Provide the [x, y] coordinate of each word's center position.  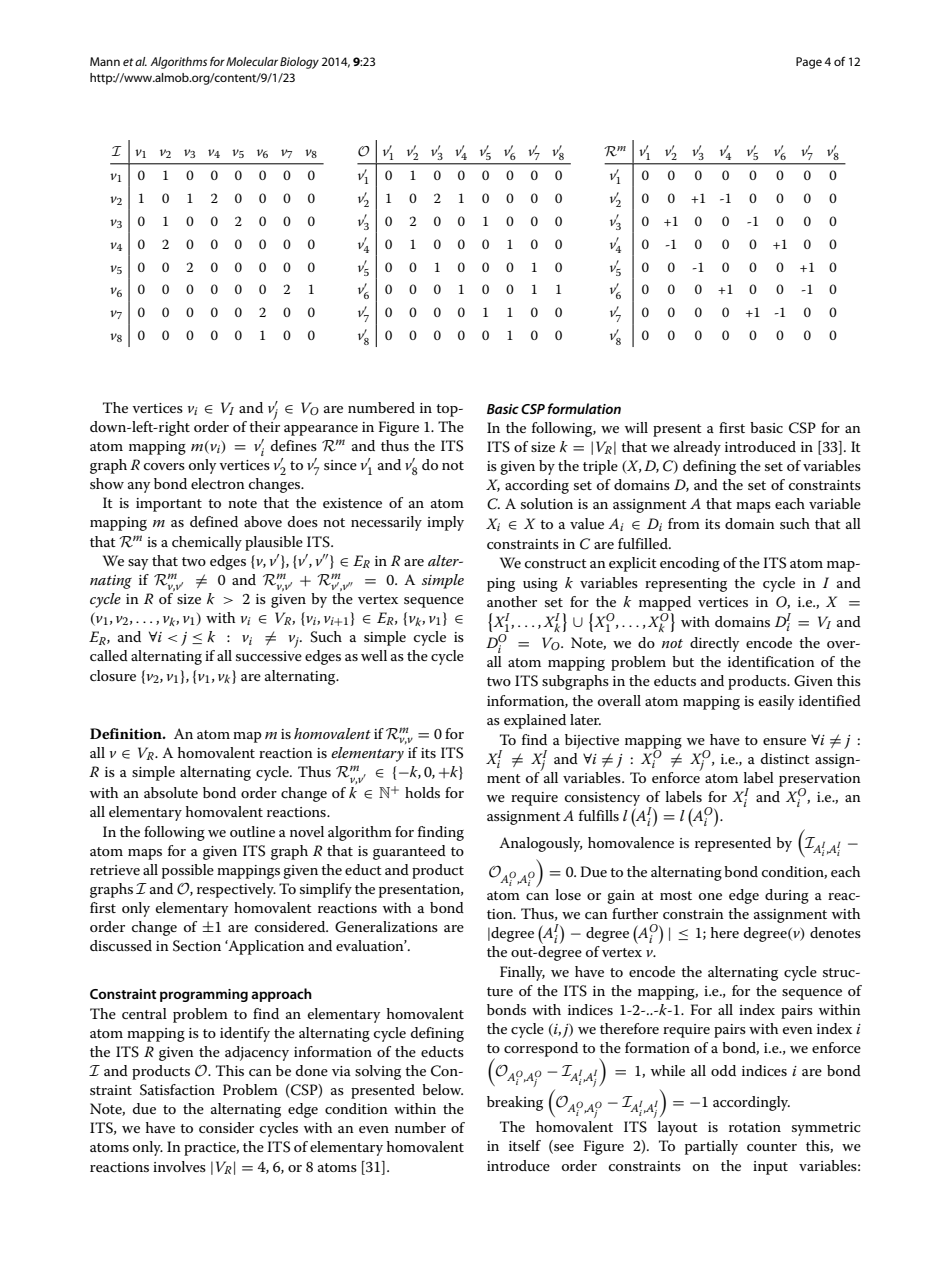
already [697, 448]
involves [179, 1166]
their [264, 425]
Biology [299, 63]
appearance [321, 430]
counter [772, 1146]
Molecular [252, 61]
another [512, 601]
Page [809, 63]
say [138, 564]
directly [714, 644]
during [787, 896]
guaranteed [409, 852]
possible [188, 871]
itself [525, 1145]
